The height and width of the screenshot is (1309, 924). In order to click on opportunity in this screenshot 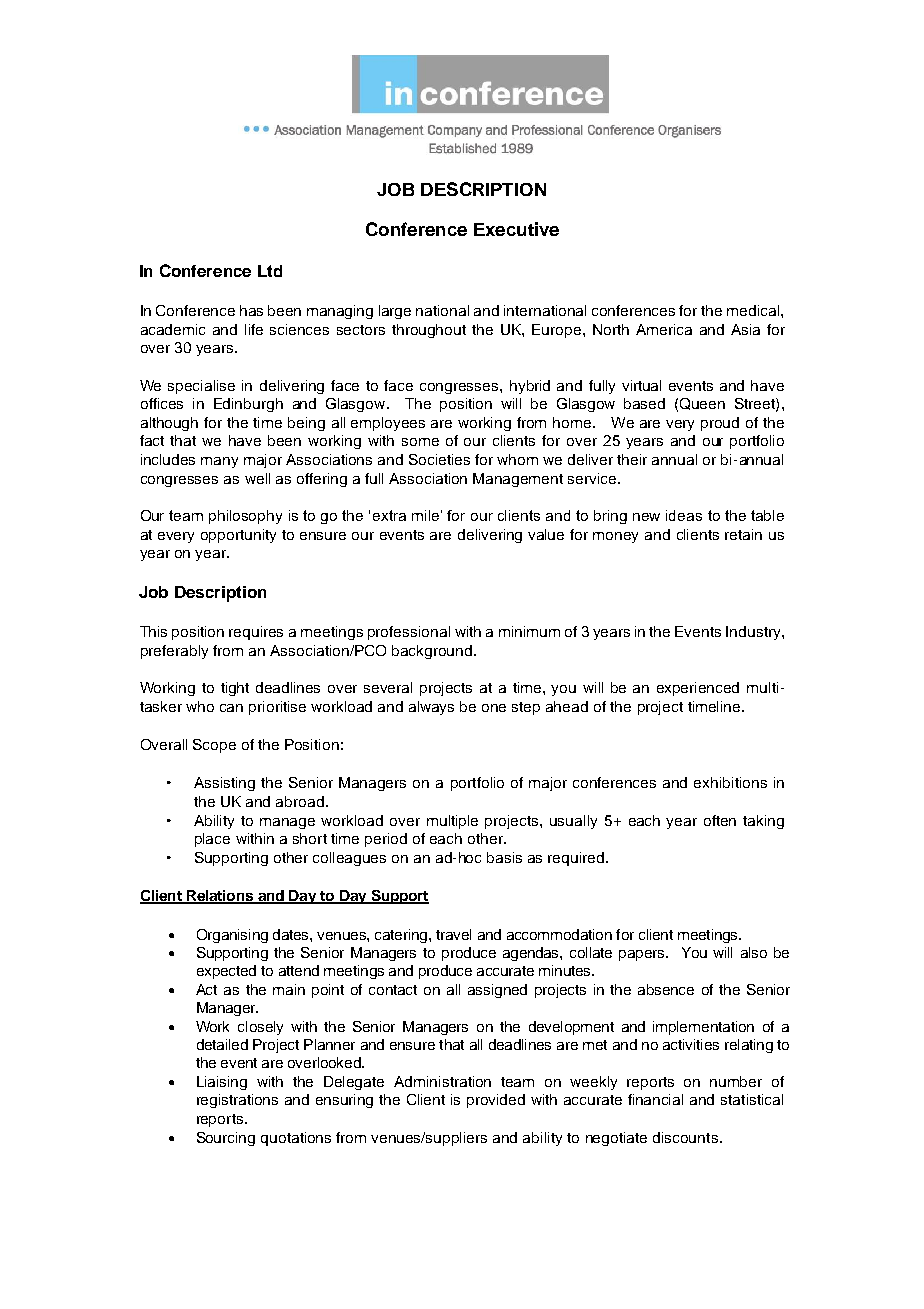, I will do `click(238, 536)`.
